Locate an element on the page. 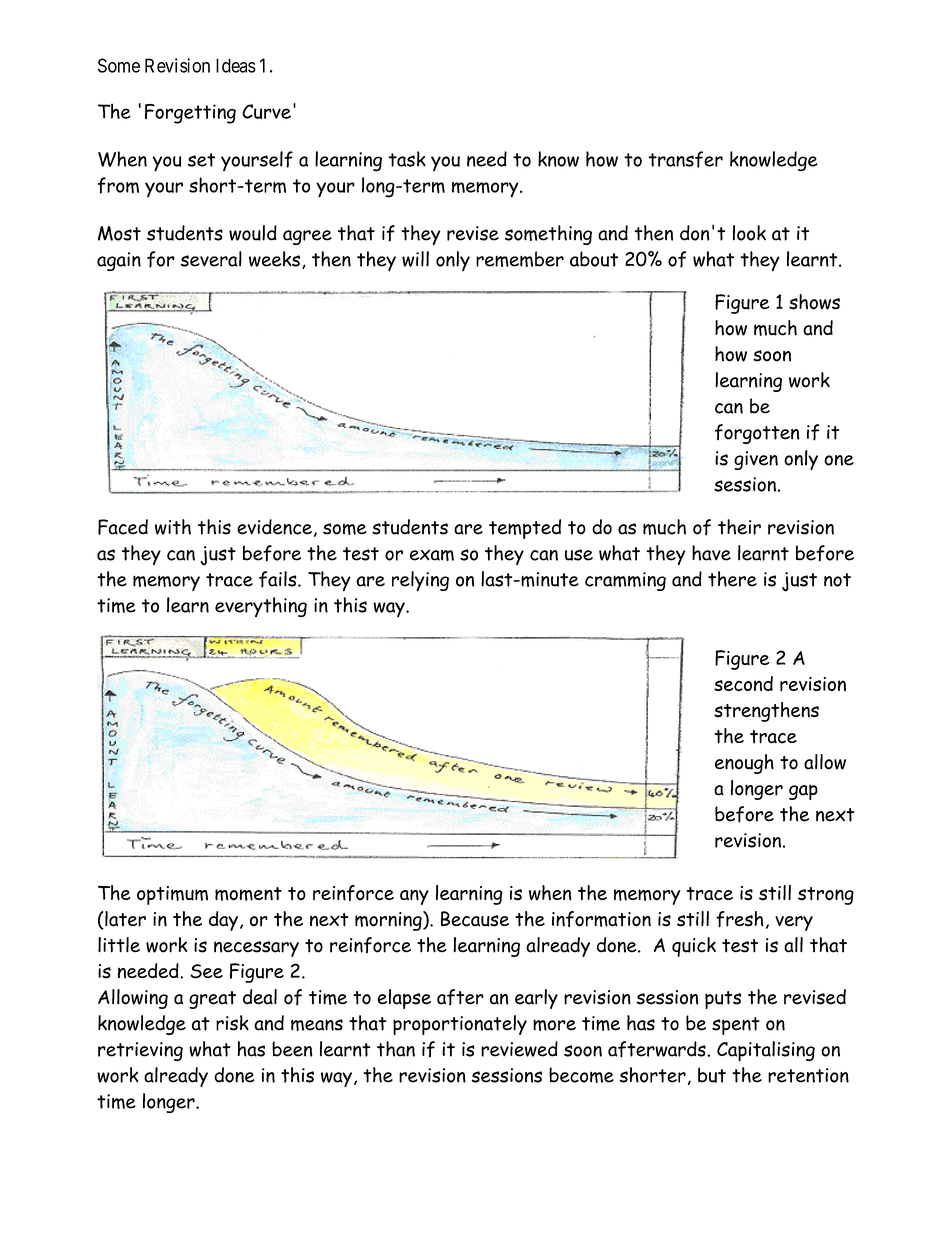  risk is located at coordinates (232, 1023).
